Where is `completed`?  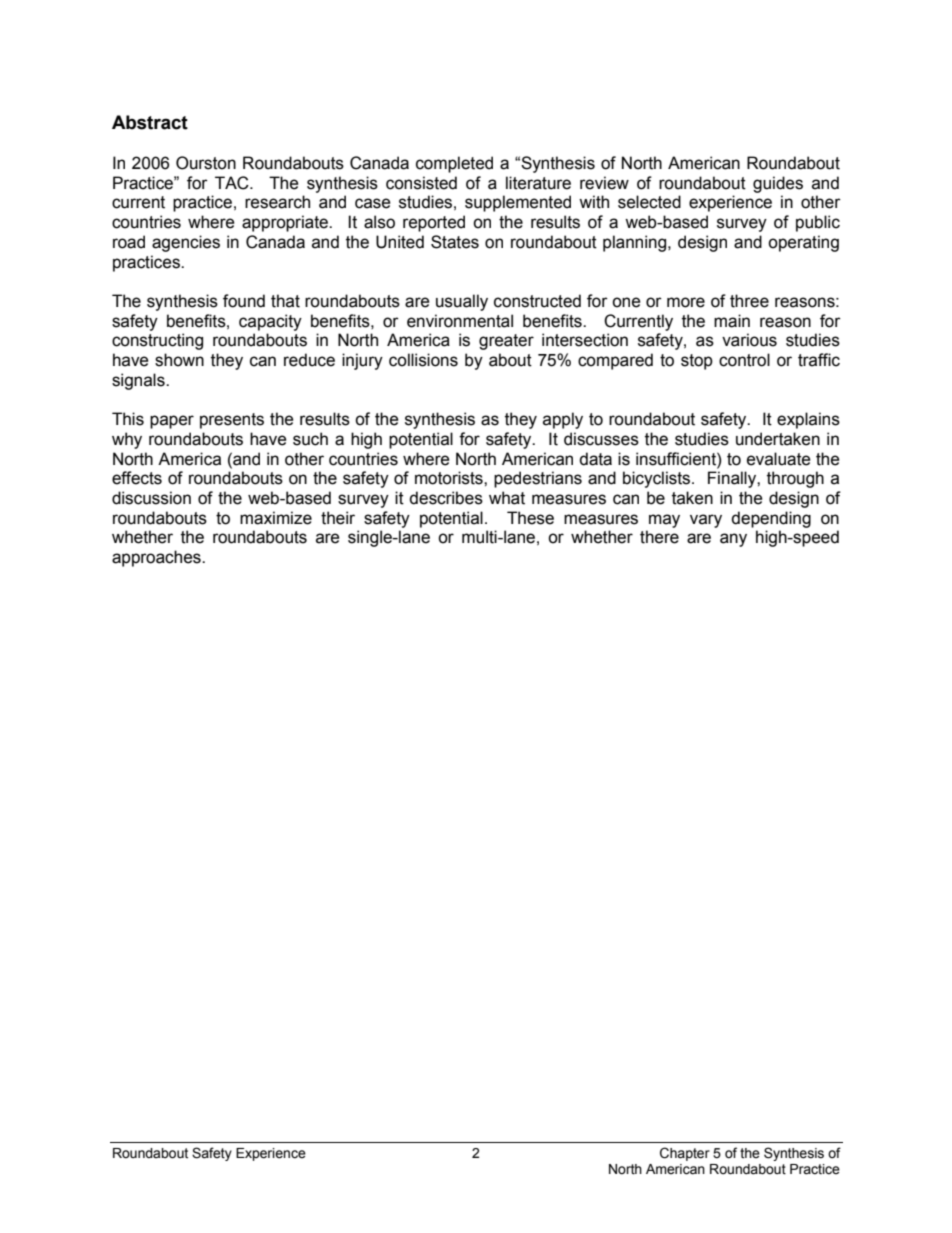 completed is located at coordinates (454, 164).
